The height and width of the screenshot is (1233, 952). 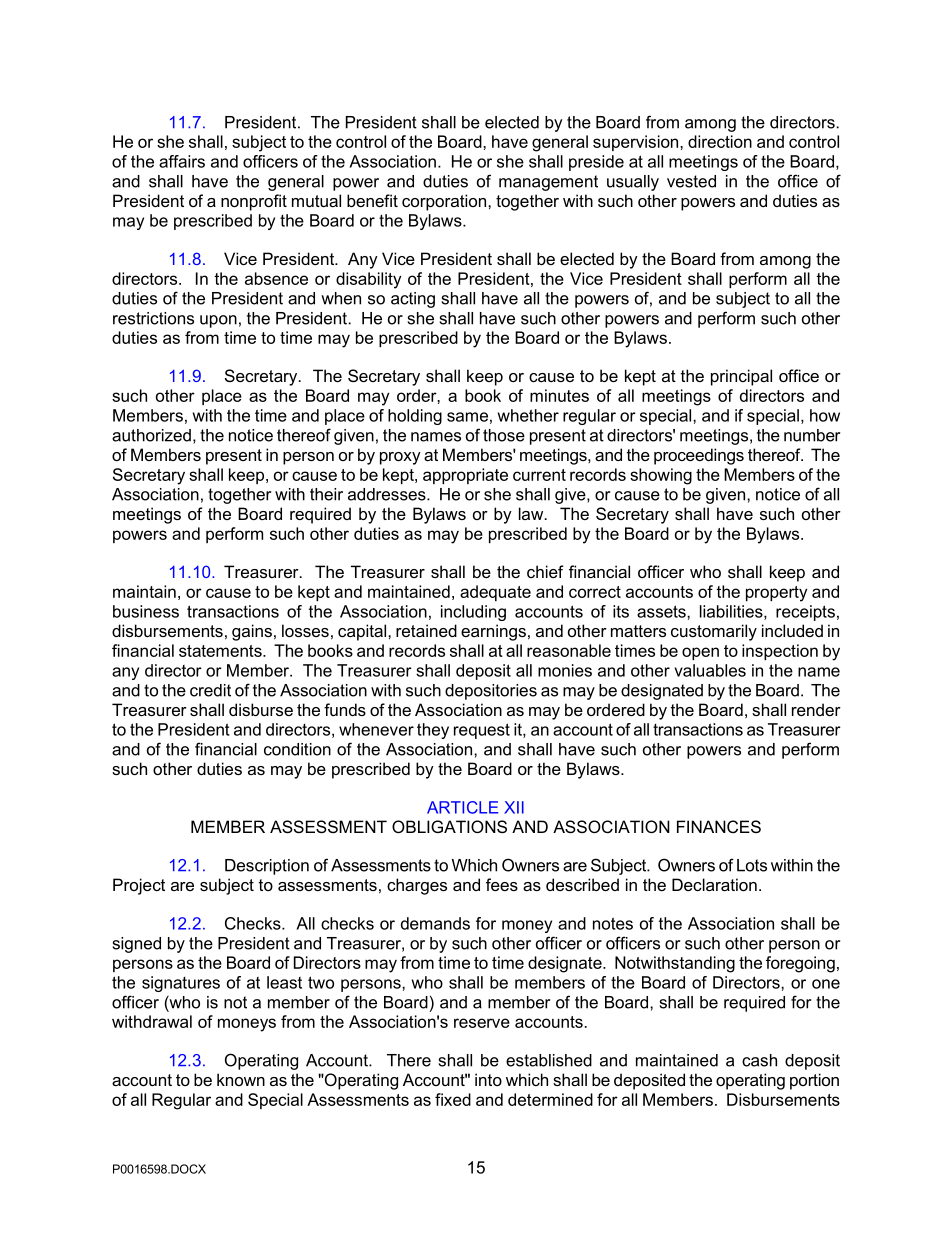 What do you see at coordinates (759, 1060) in the screenshot?
I see `cash` at bounding box center [759, 1060].
